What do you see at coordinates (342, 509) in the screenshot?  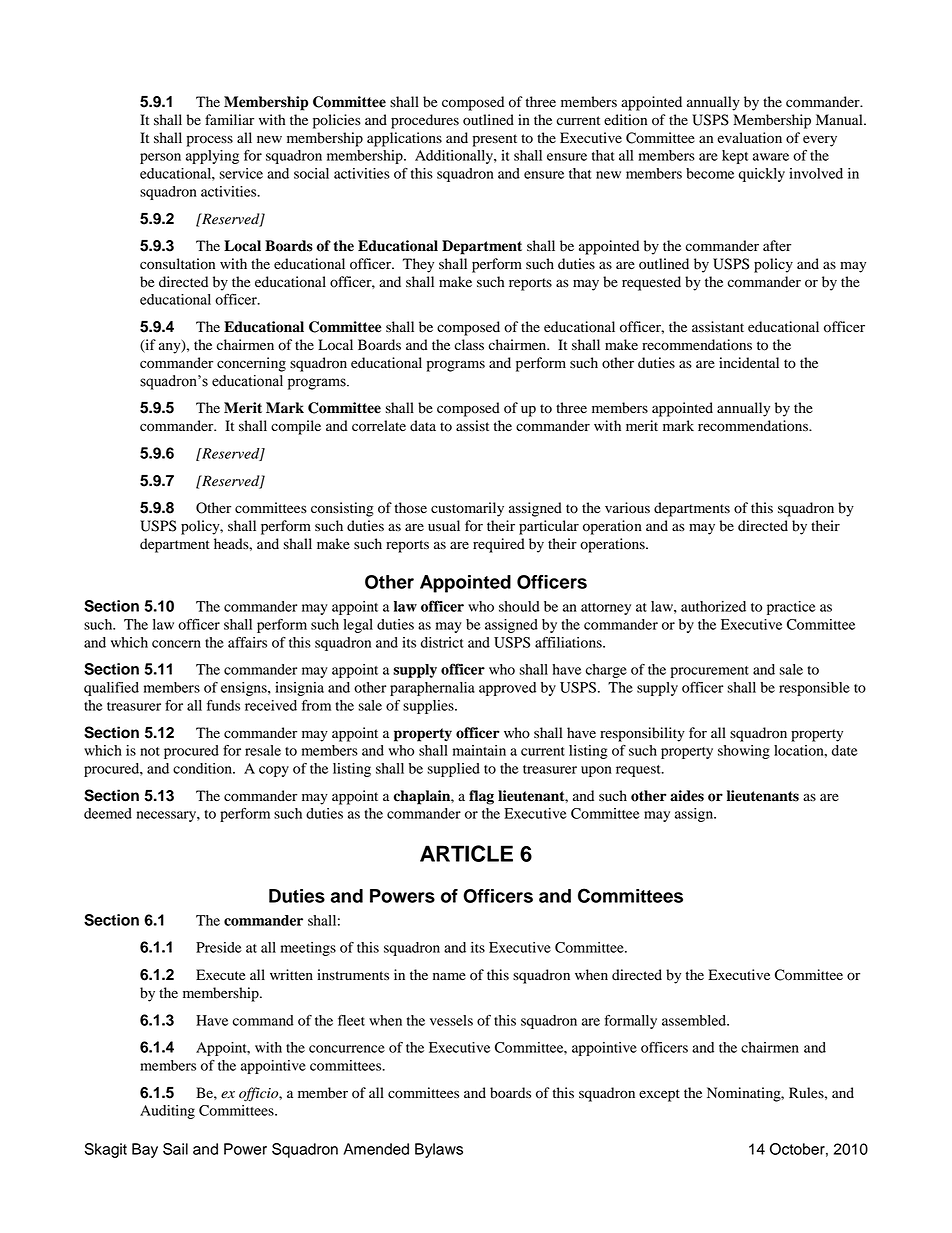 I see `consisting` at bounding box center [342, 509].
